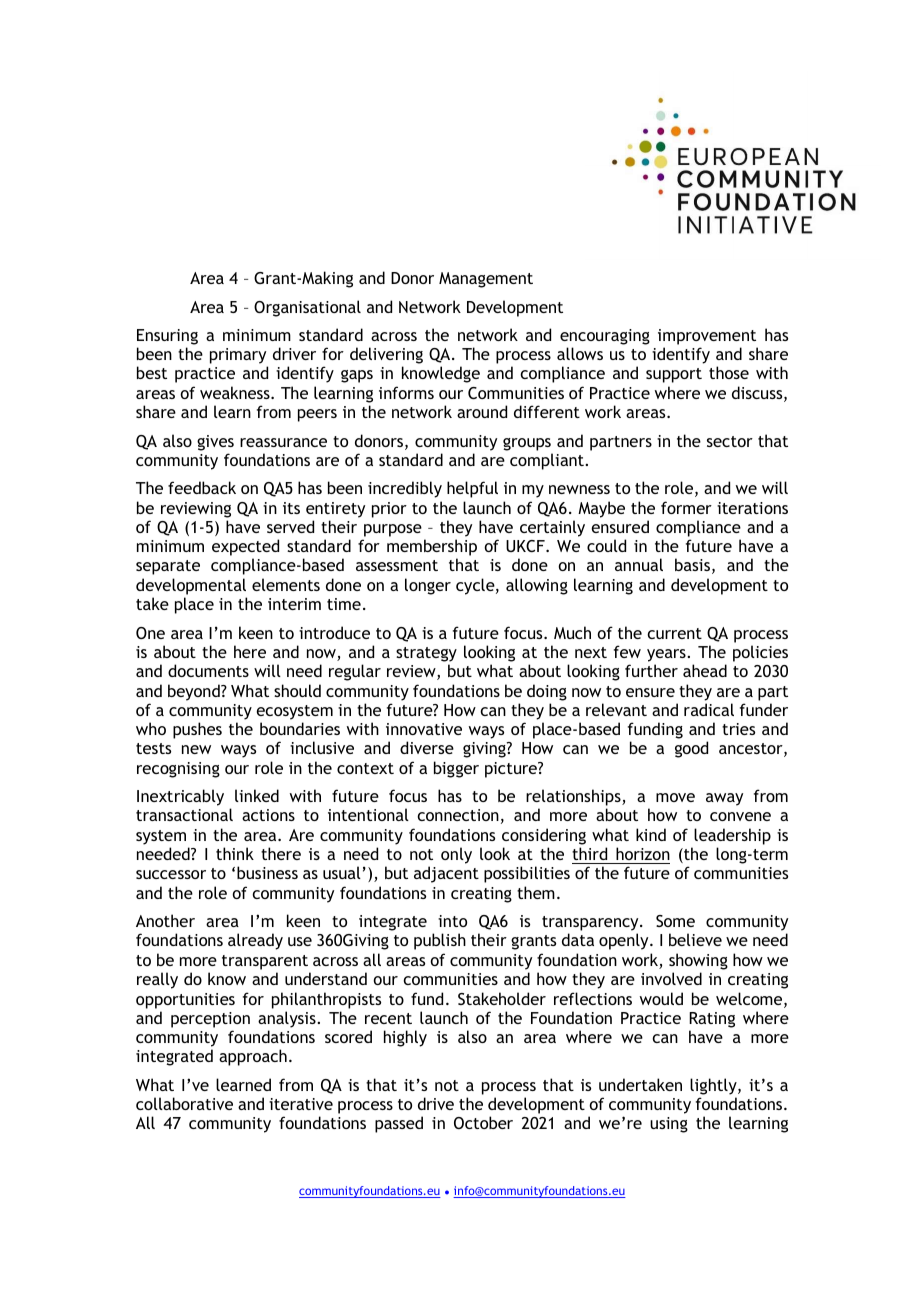 This document has width=924, height=1308. I want to click on radical, so click(709, 709).
